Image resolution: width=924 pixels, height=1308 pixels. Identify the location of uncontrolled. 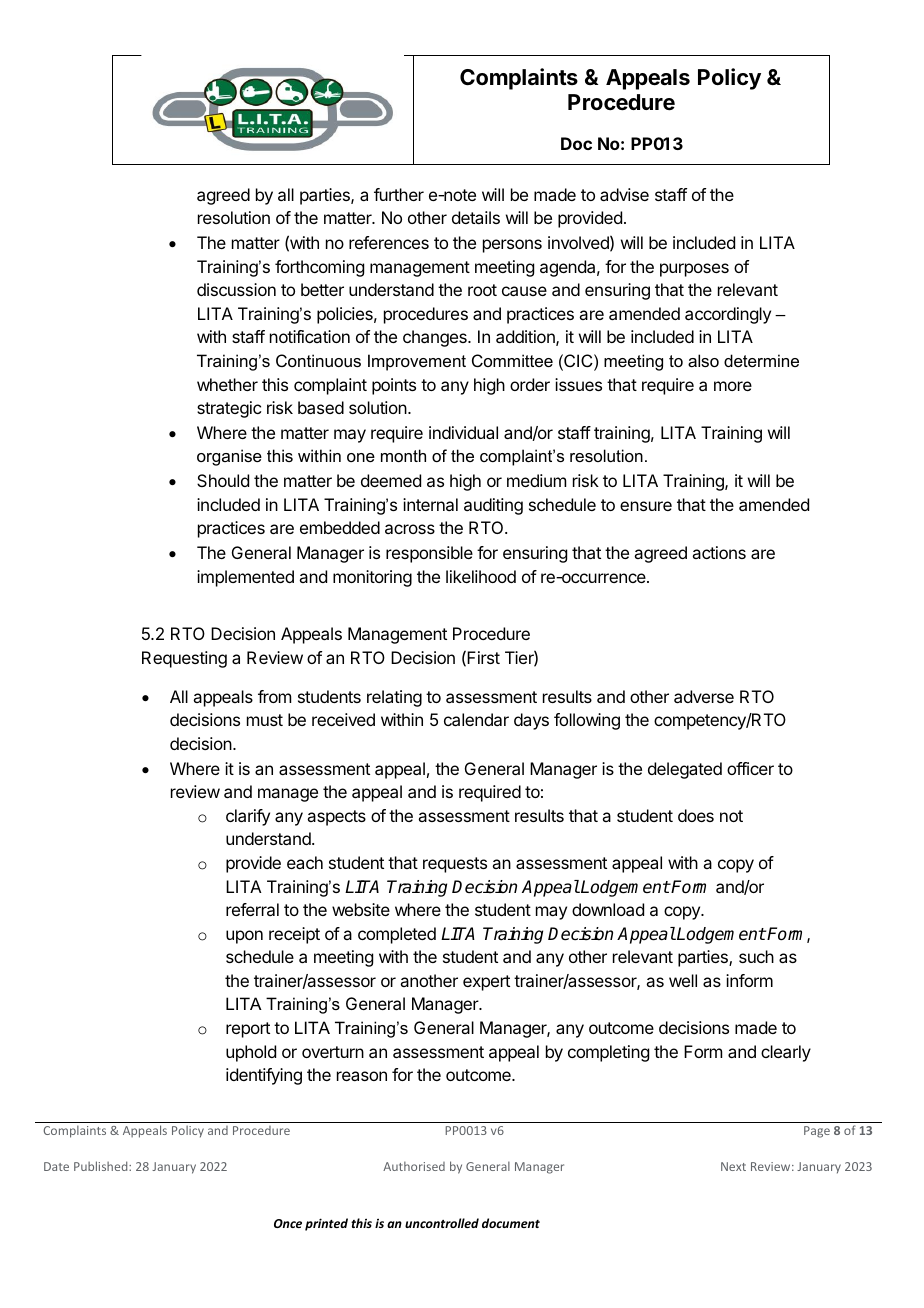
(442, 1223).
